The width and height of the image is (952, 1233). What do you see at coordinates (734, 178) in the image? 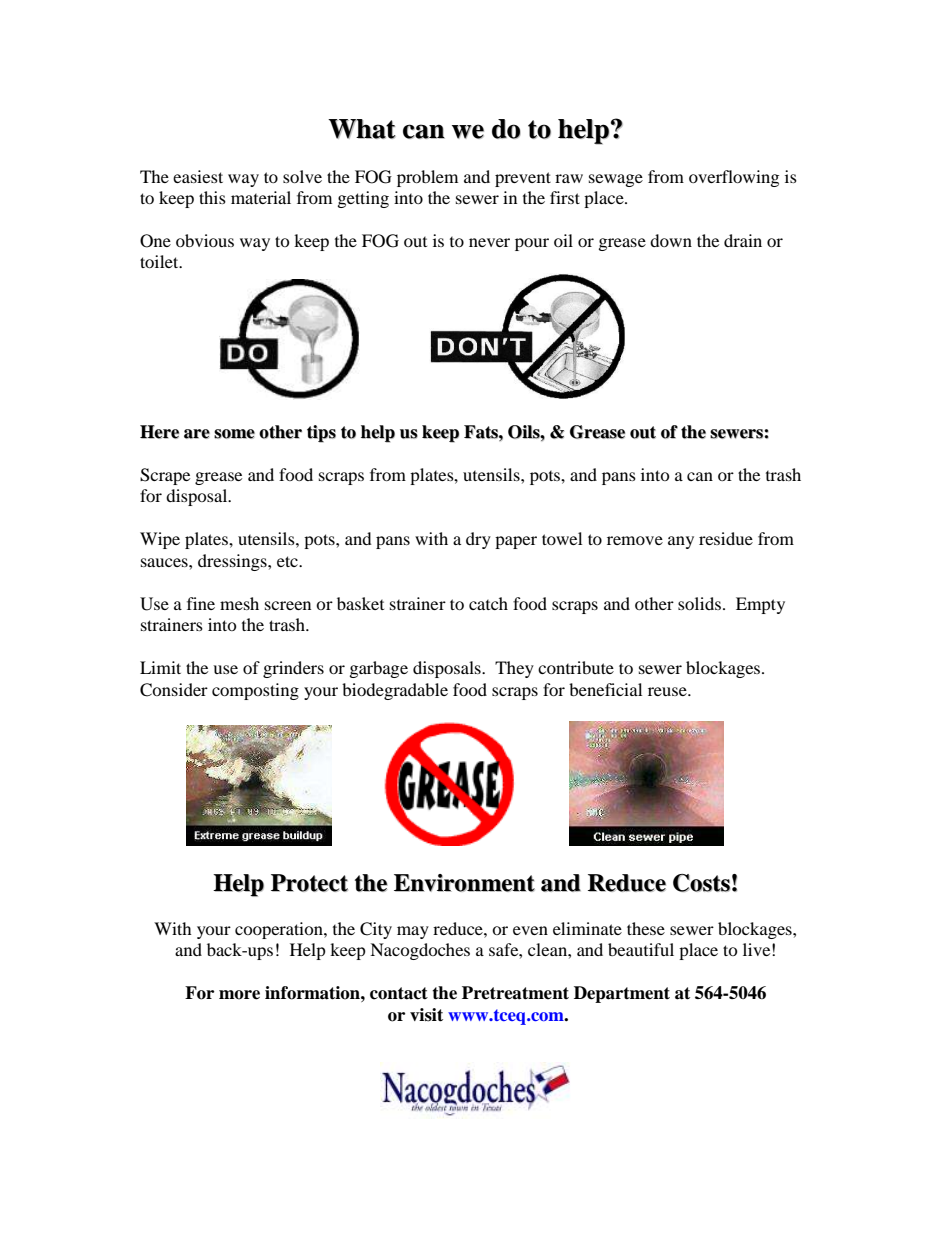
I see `overflowing` at bounding box center [734, 178].
